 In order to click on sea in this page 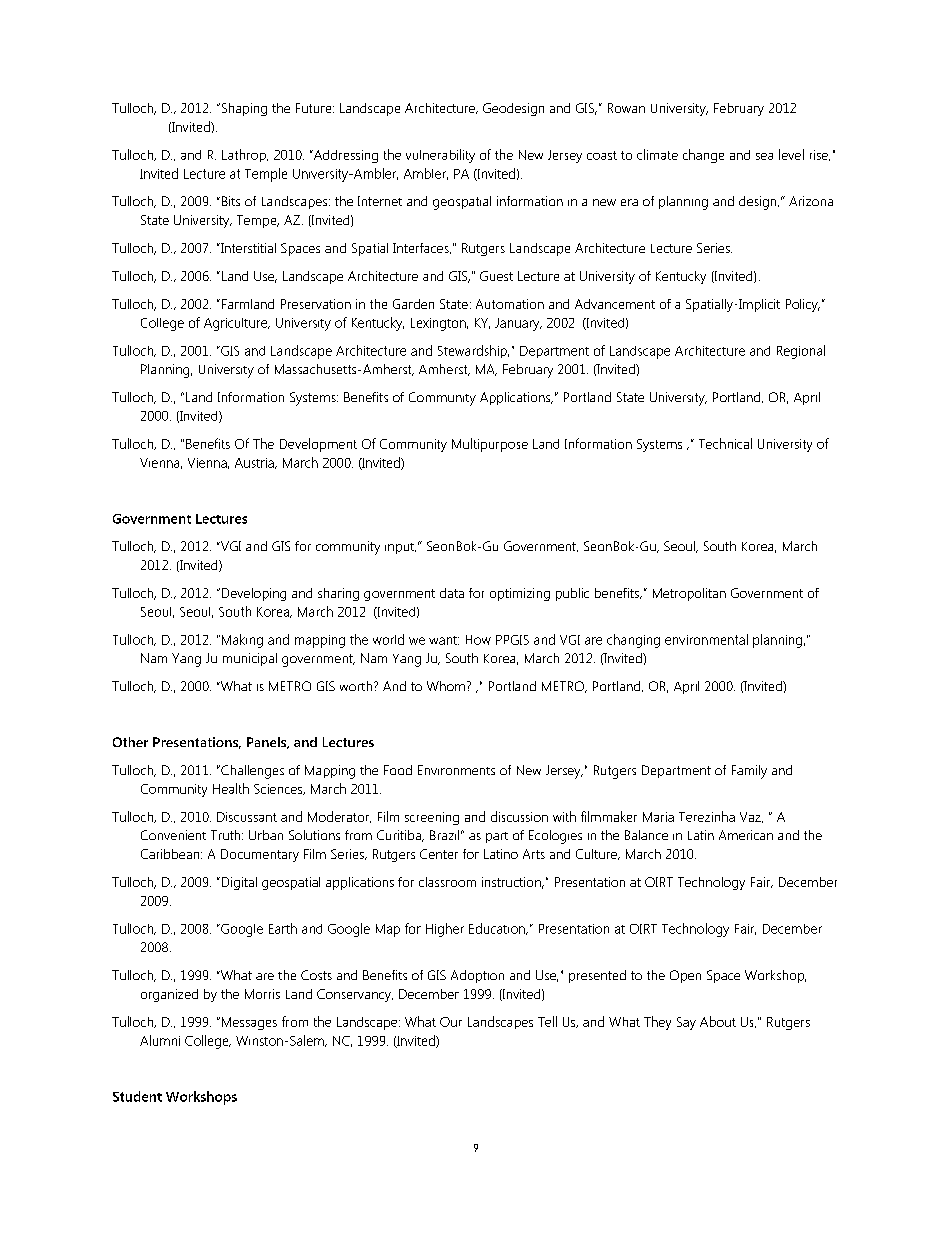, I will do `click(764, 156)`.
